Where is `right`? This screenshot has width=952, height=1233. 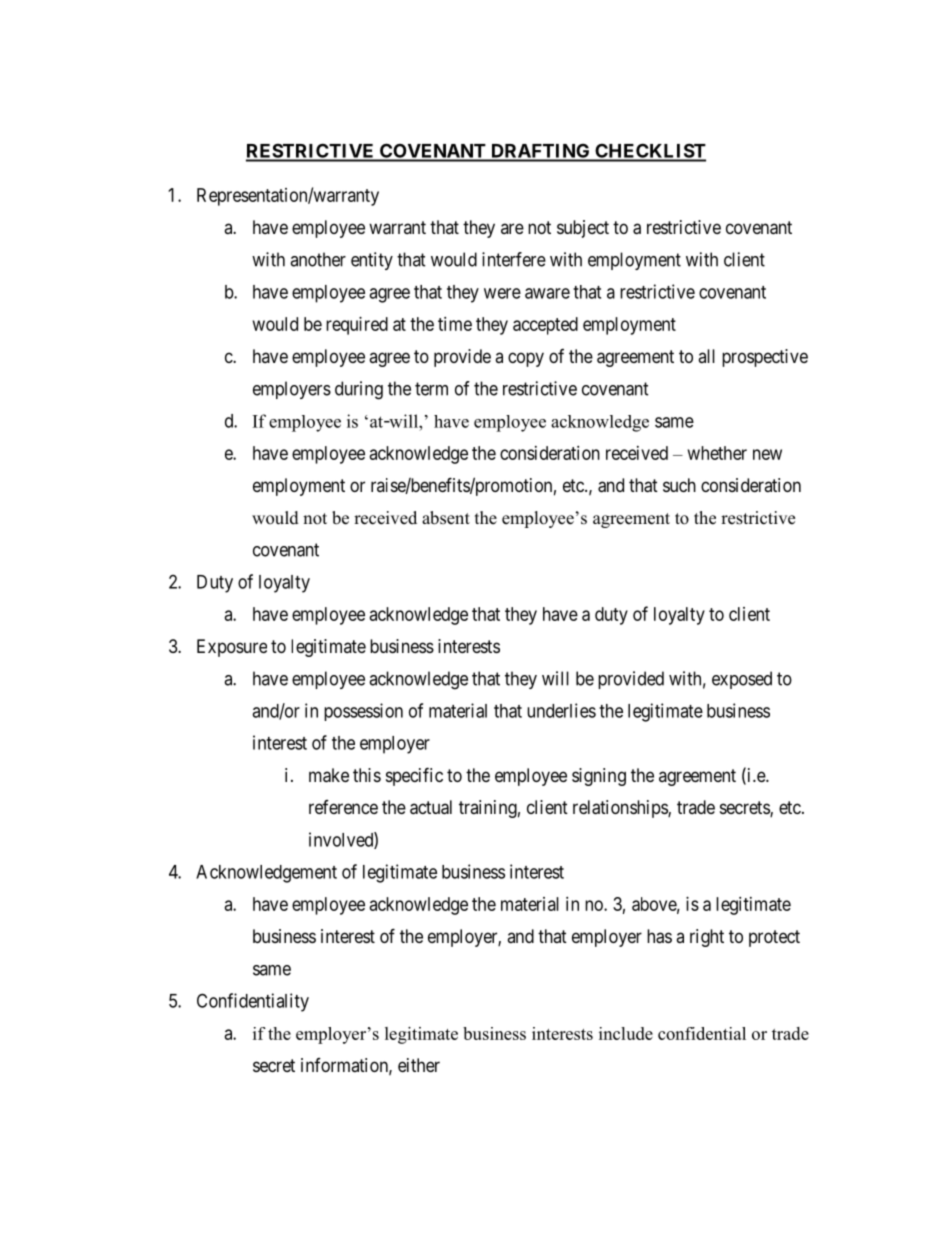
right is located at coordinates (707, 938).
